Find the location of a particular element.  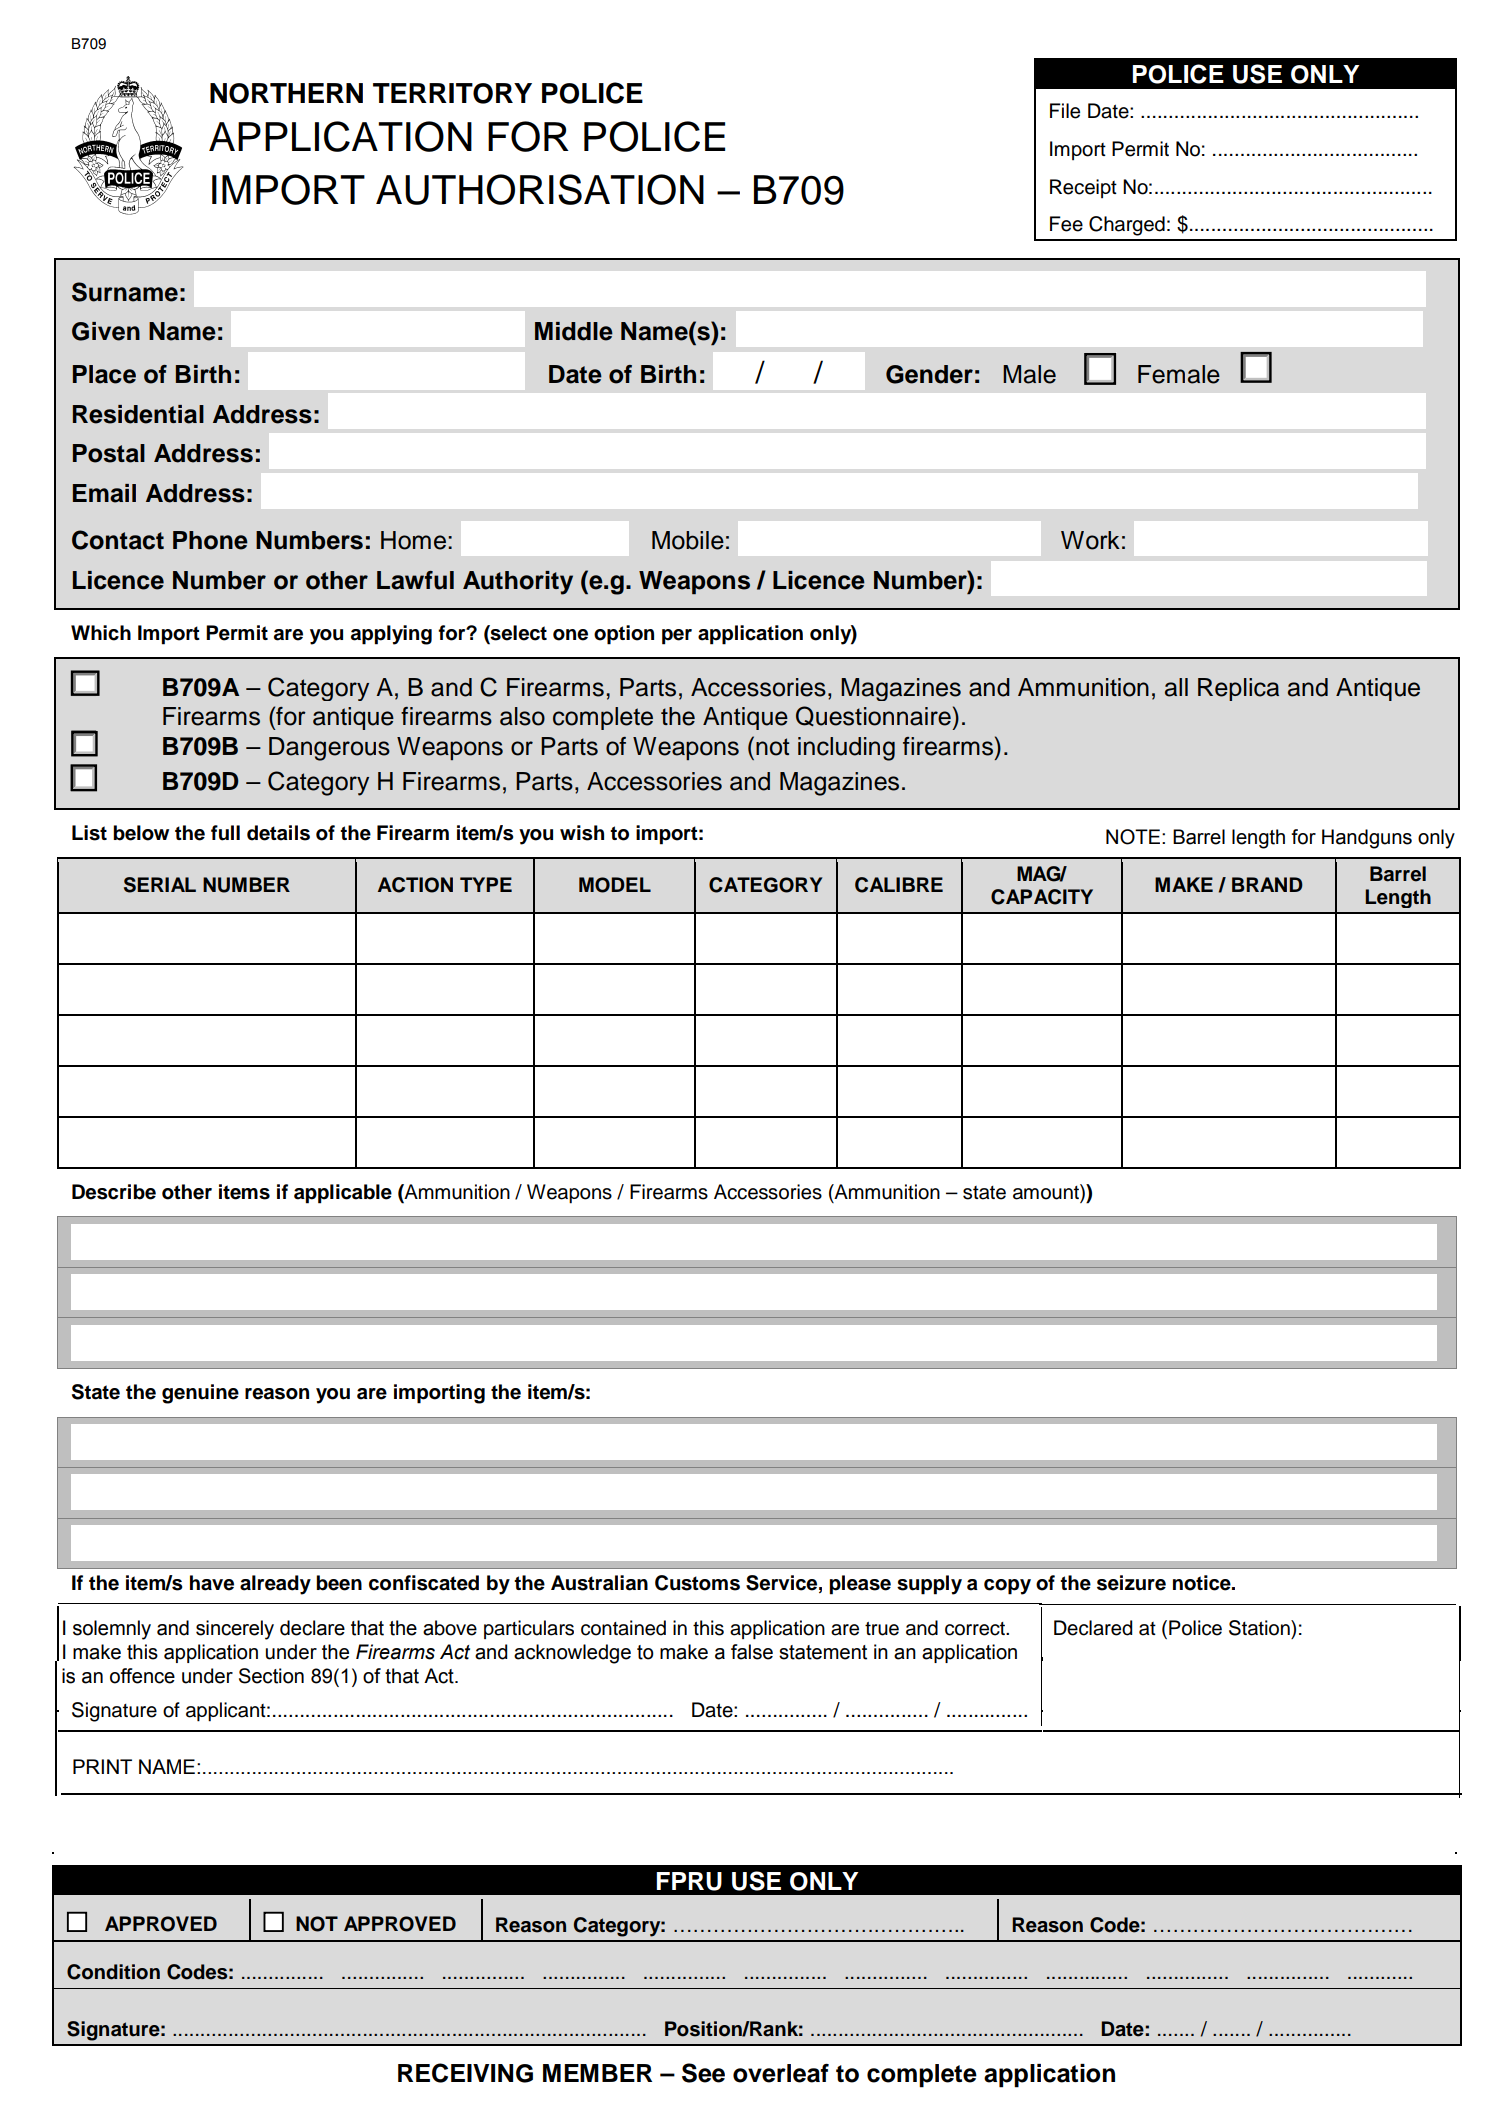

Charged is located at coordinates (1127, 226).
